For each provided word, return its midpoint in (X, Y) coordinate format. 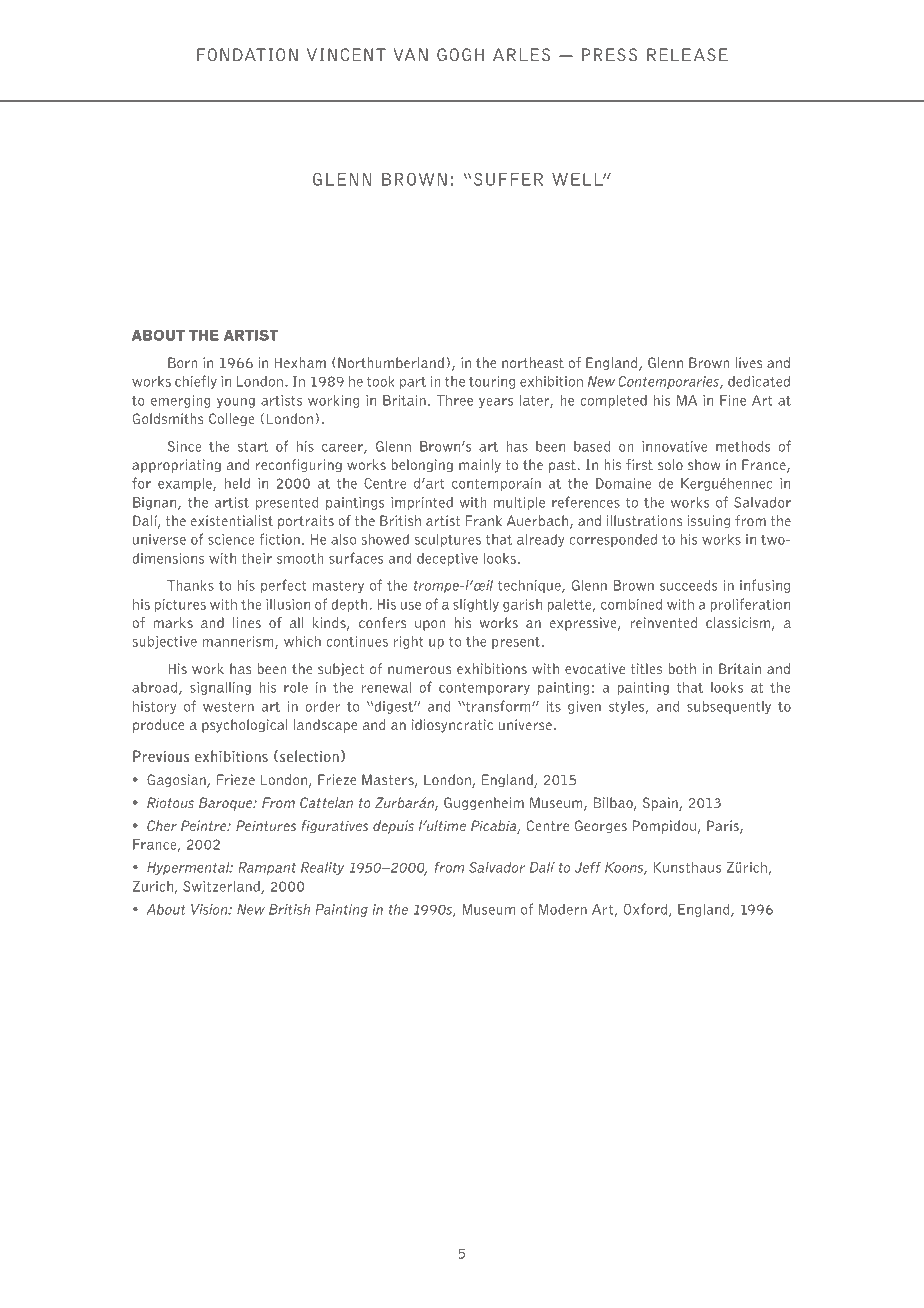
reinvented (663, 622)
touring (492, 382)
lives (748, 362)
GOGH (460, 54)
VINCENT (346, 54)
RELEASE (687, 54)
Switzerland (222, 887)
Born (182, 362)
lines (247, 622)
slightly (476, 605)
